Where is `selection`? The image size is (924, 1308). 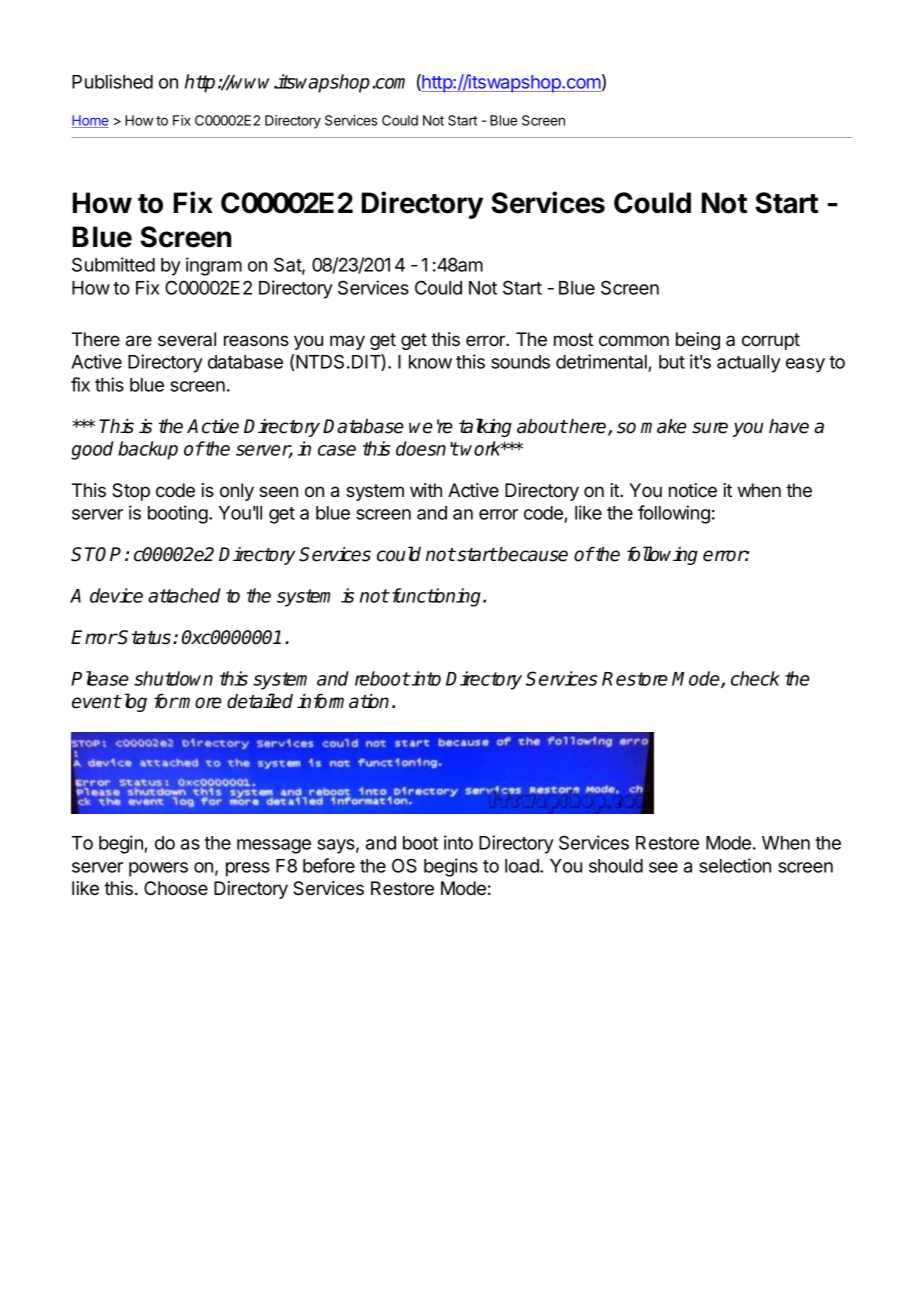 selection is located at coordinates (735, 865).
